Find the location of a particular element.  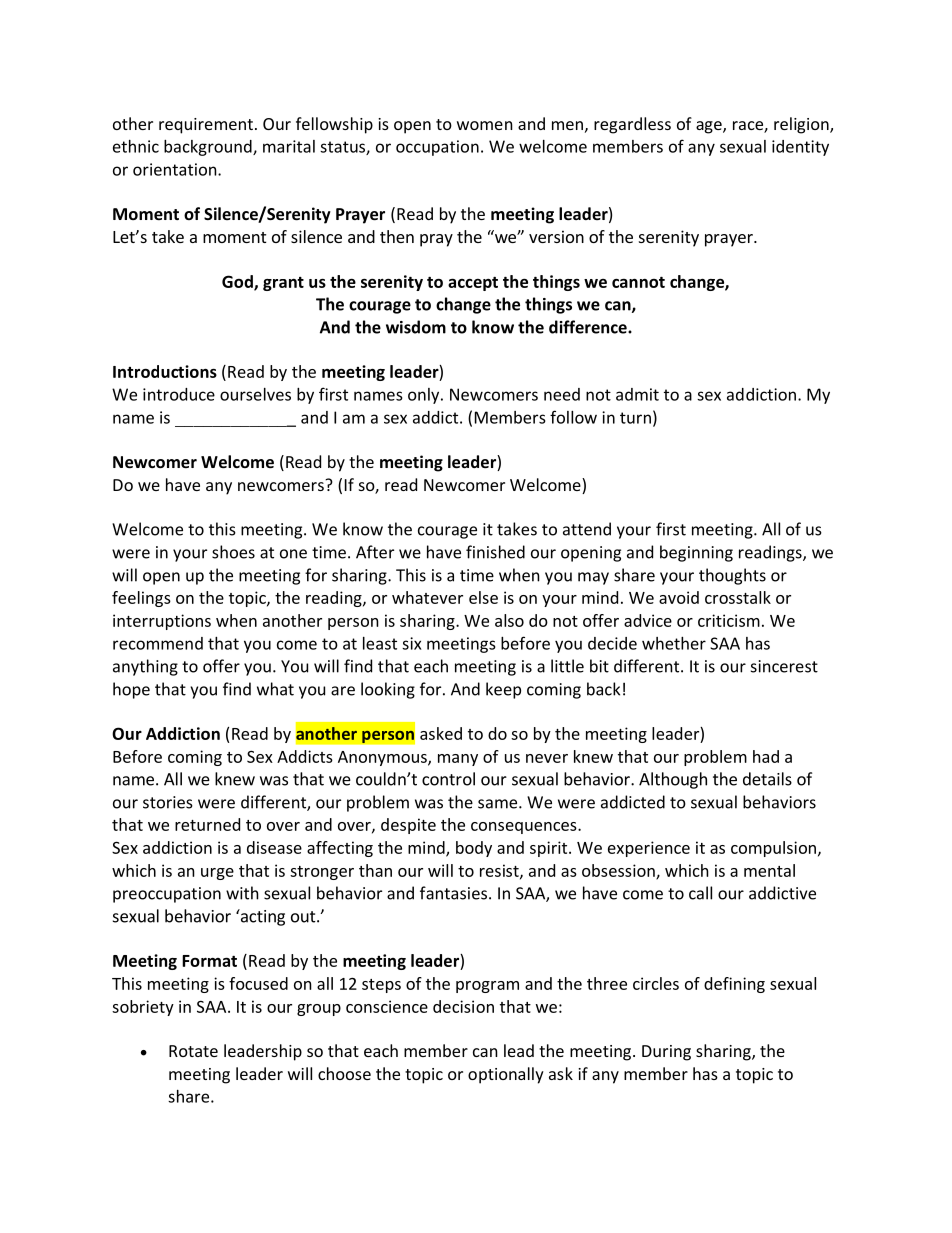

requirement is located at coordinates (206, 126).
